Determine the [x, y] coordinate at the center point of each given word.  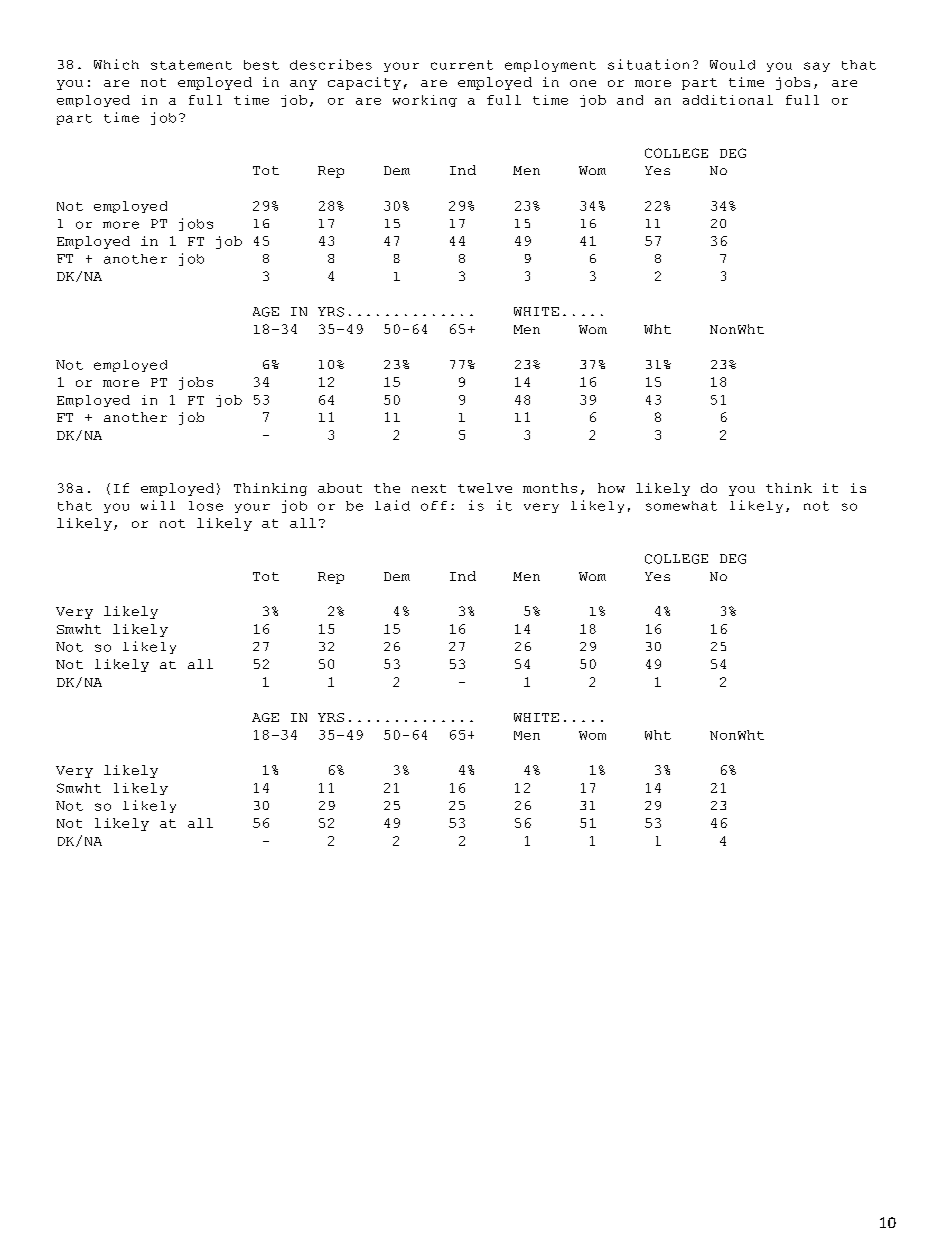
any [303, 85]
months [550, 488]
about [340, 488]
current [462, 65]
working [425, 101]
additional [728, 100]
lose [206, 506]
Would [732, 65]
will [158, 505]
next [429, 488]
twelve [485, 488]
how [611, 488]
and [630, 100]
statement [191, 65]
